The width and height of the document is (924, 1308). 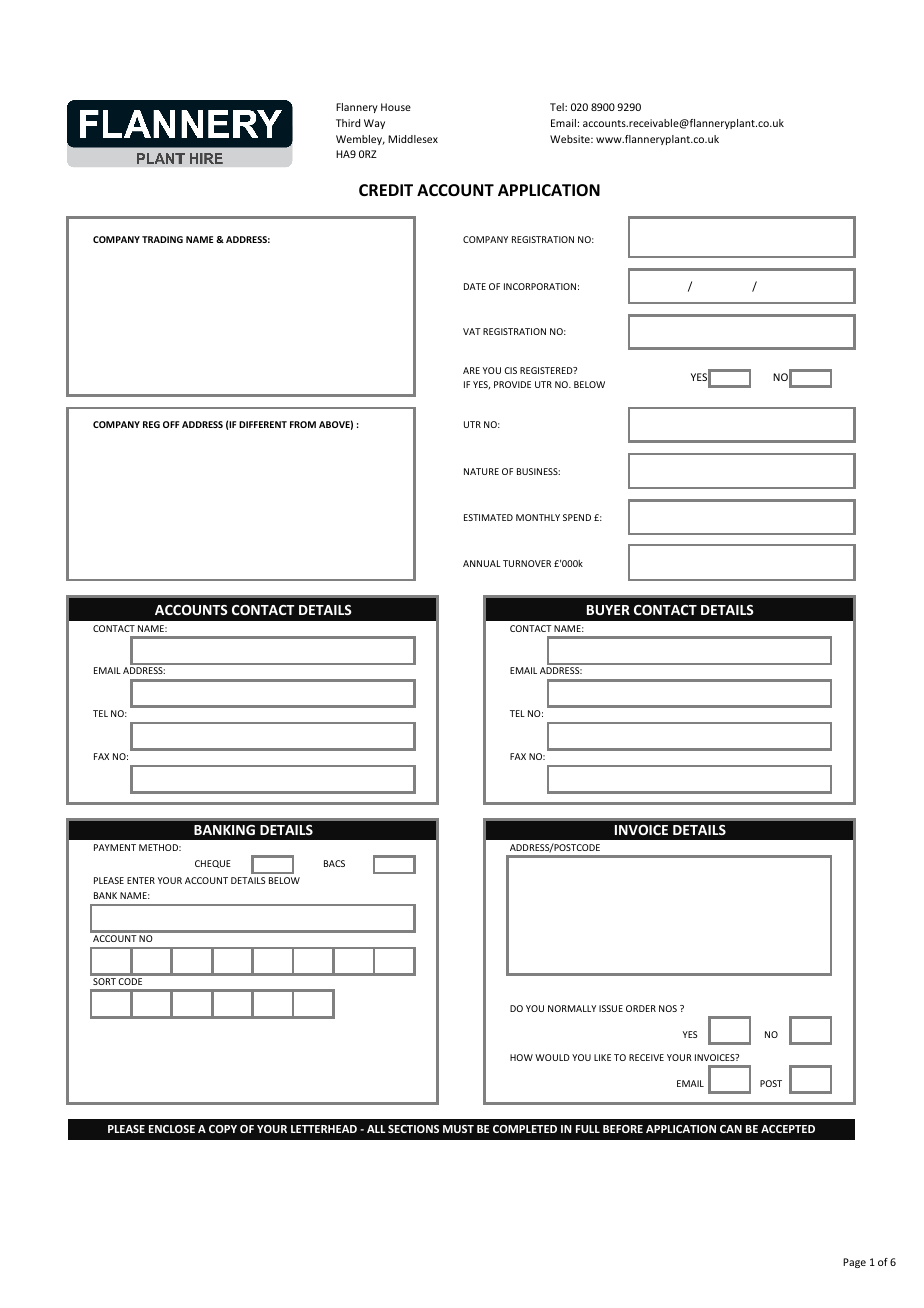 What do you see at coordinates (223, 1129) in the document?
I see `COPY` at bounding box center [223, 1129].
